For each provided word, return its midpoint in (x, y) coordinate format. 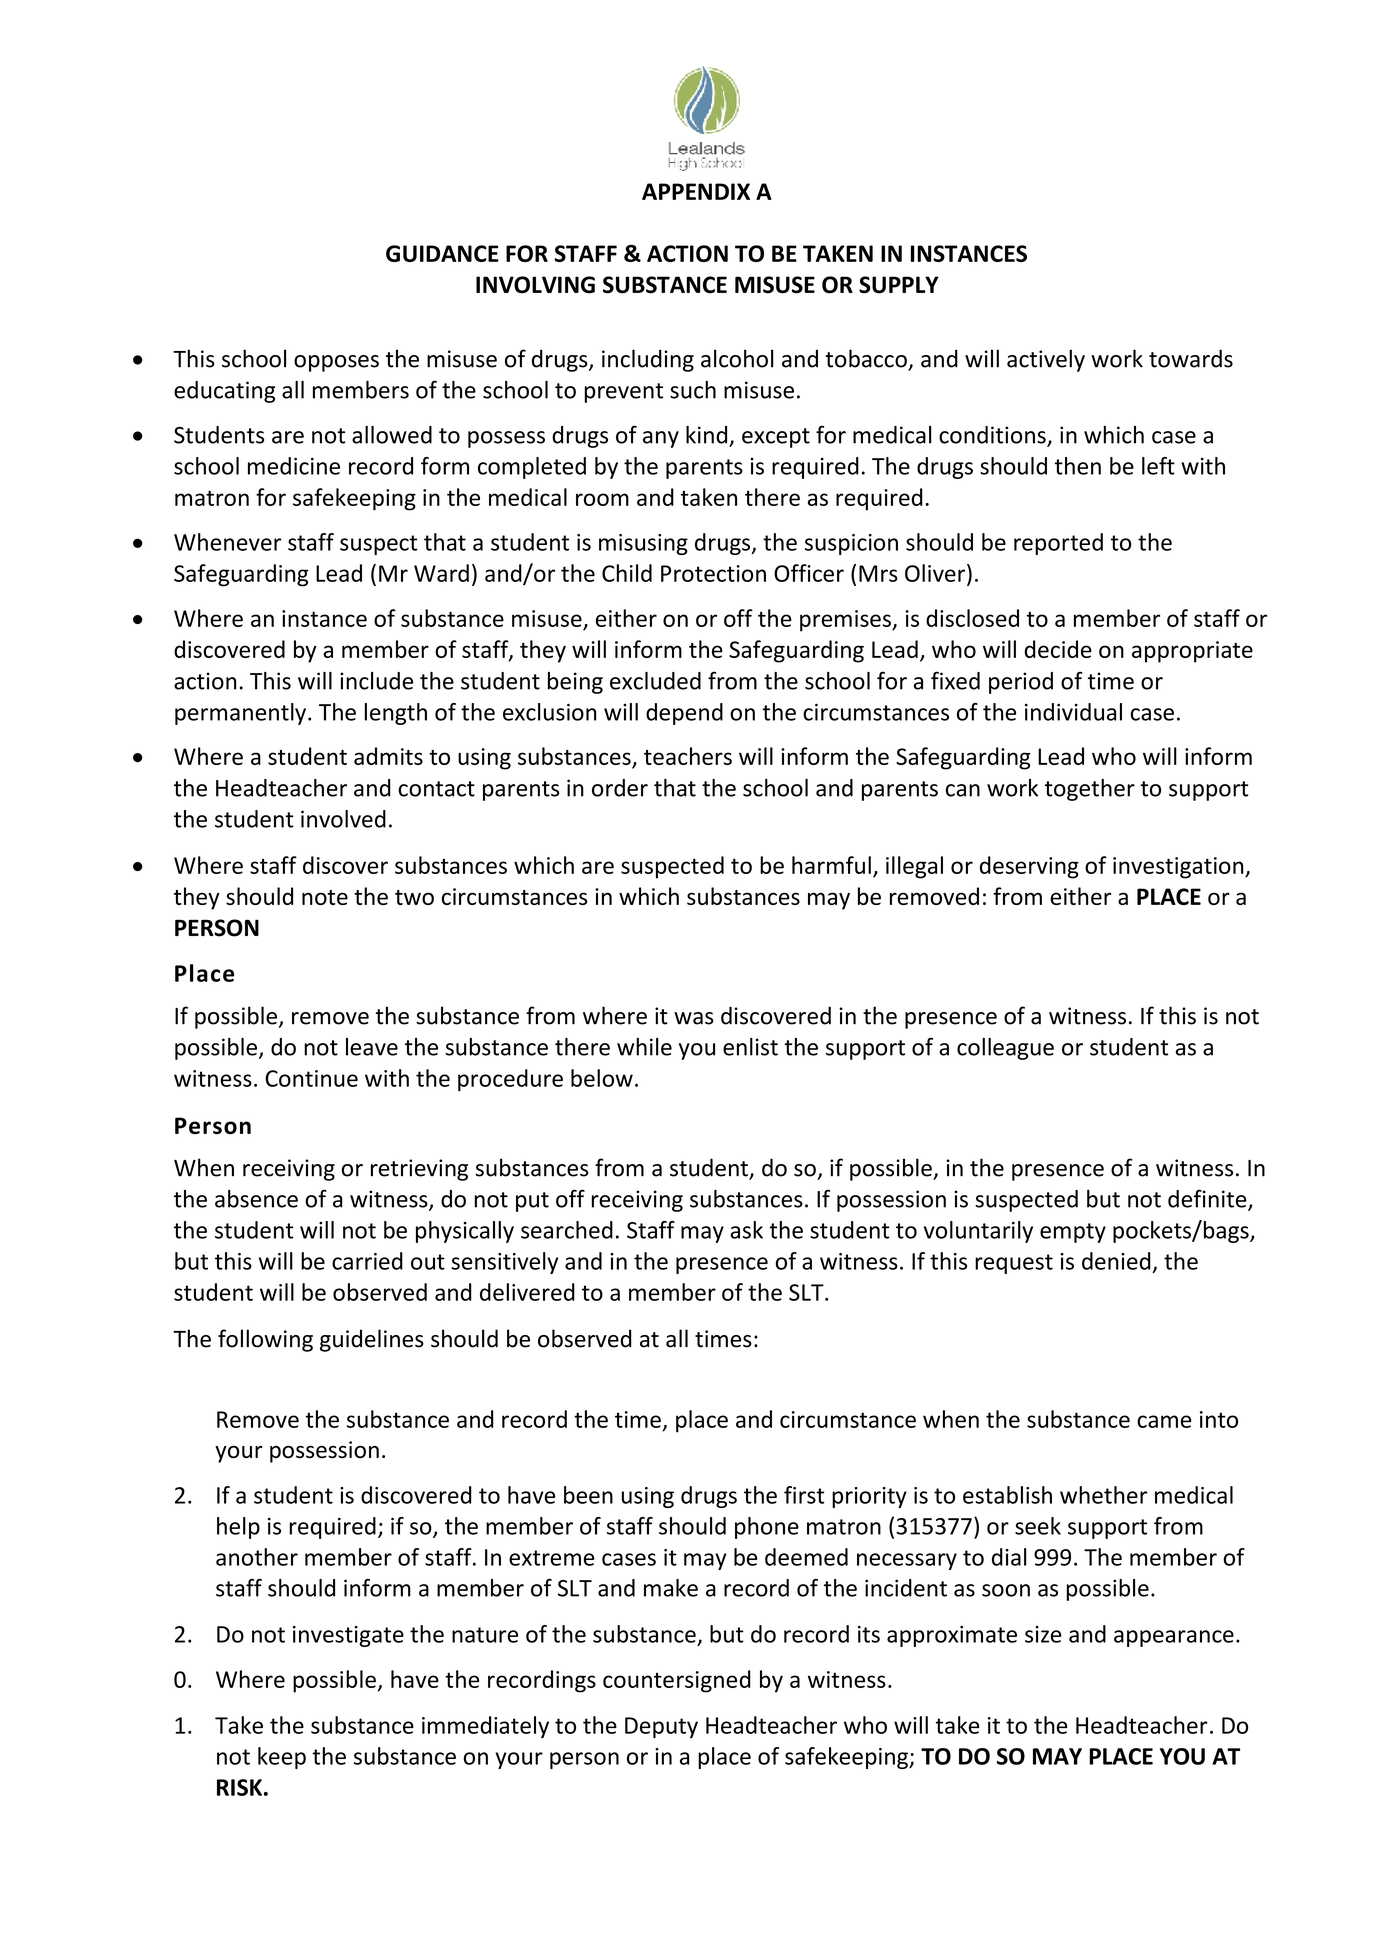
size (1043, 1634)
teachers (688, 756)
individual (1073, 712)
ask (746, 1230)
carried (367, 1261)
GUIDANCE (442, 253)
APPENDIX (696, 191)
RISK (239, 1787)
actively (1046, 360)
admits (388, 756)
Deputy (661, 1728)
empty (1073, 1233)
